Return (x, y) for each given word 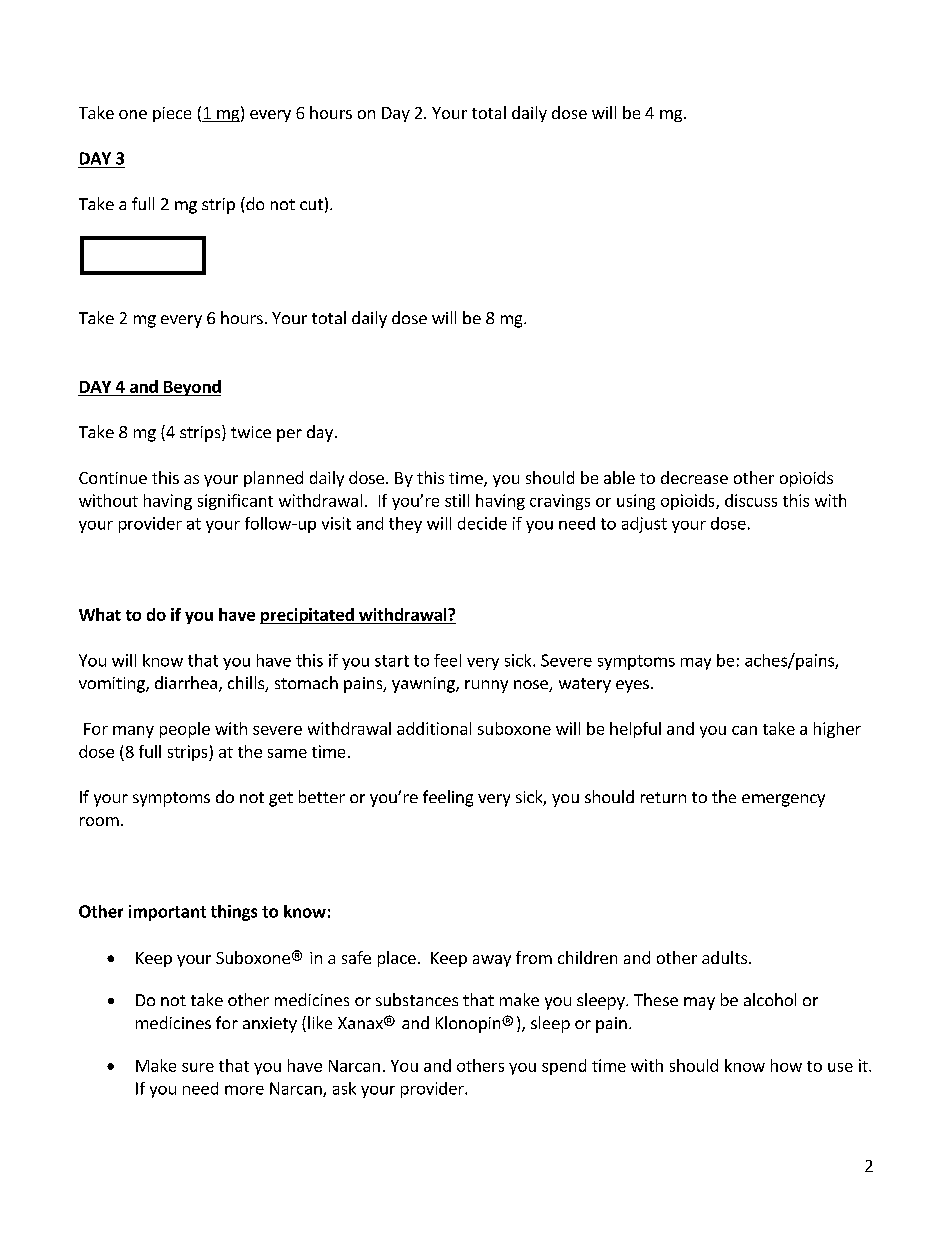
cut (311, 204)
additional (434, 728)
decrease (694, 477)
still (457, 500)
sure (198, 1067)
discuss (751, 500)
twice (251, 432)
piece (172, 114)
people (185, 730)
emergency (783, 800)
